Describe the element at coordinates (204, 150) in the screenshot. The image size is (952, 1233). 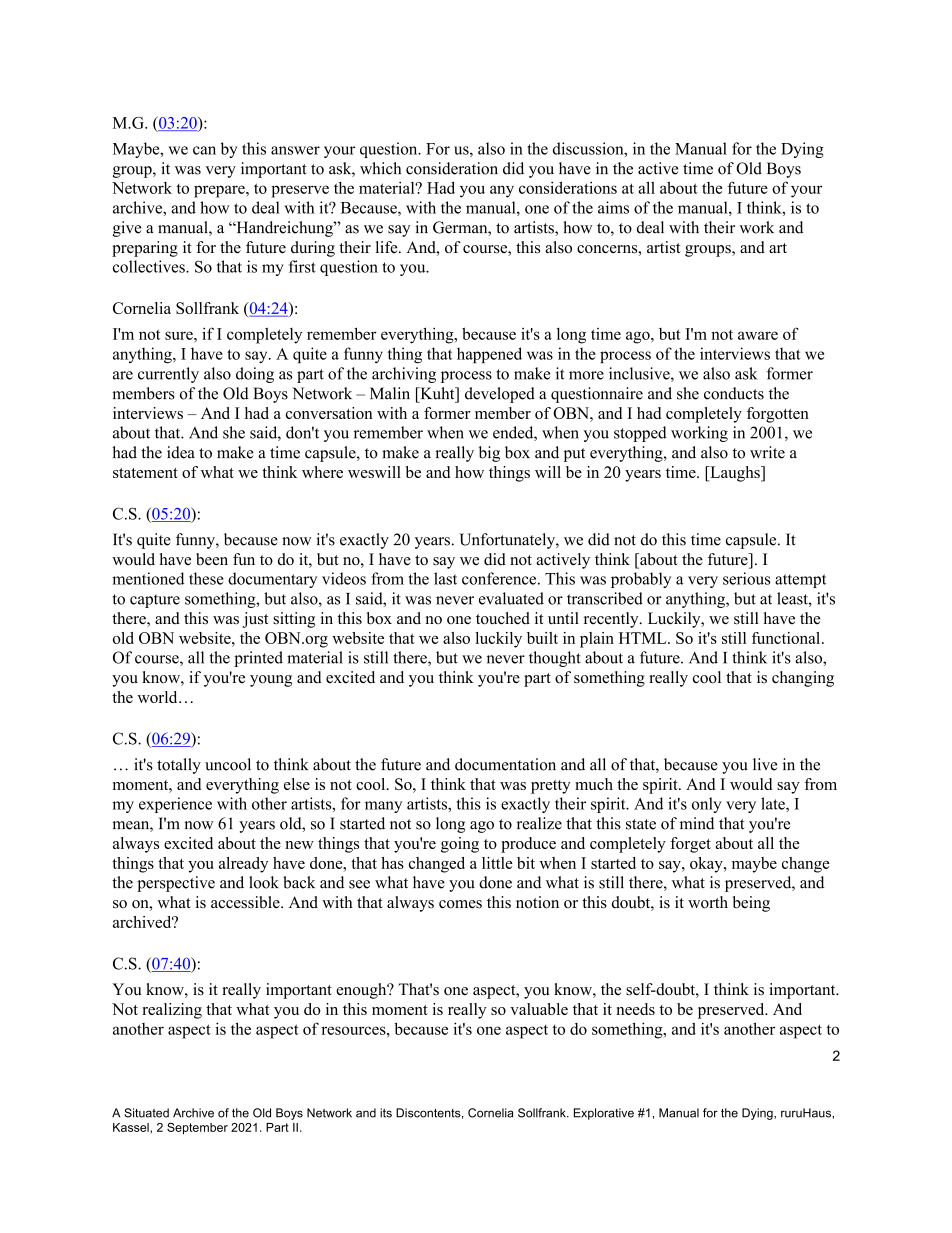
I see `can` at that location.
